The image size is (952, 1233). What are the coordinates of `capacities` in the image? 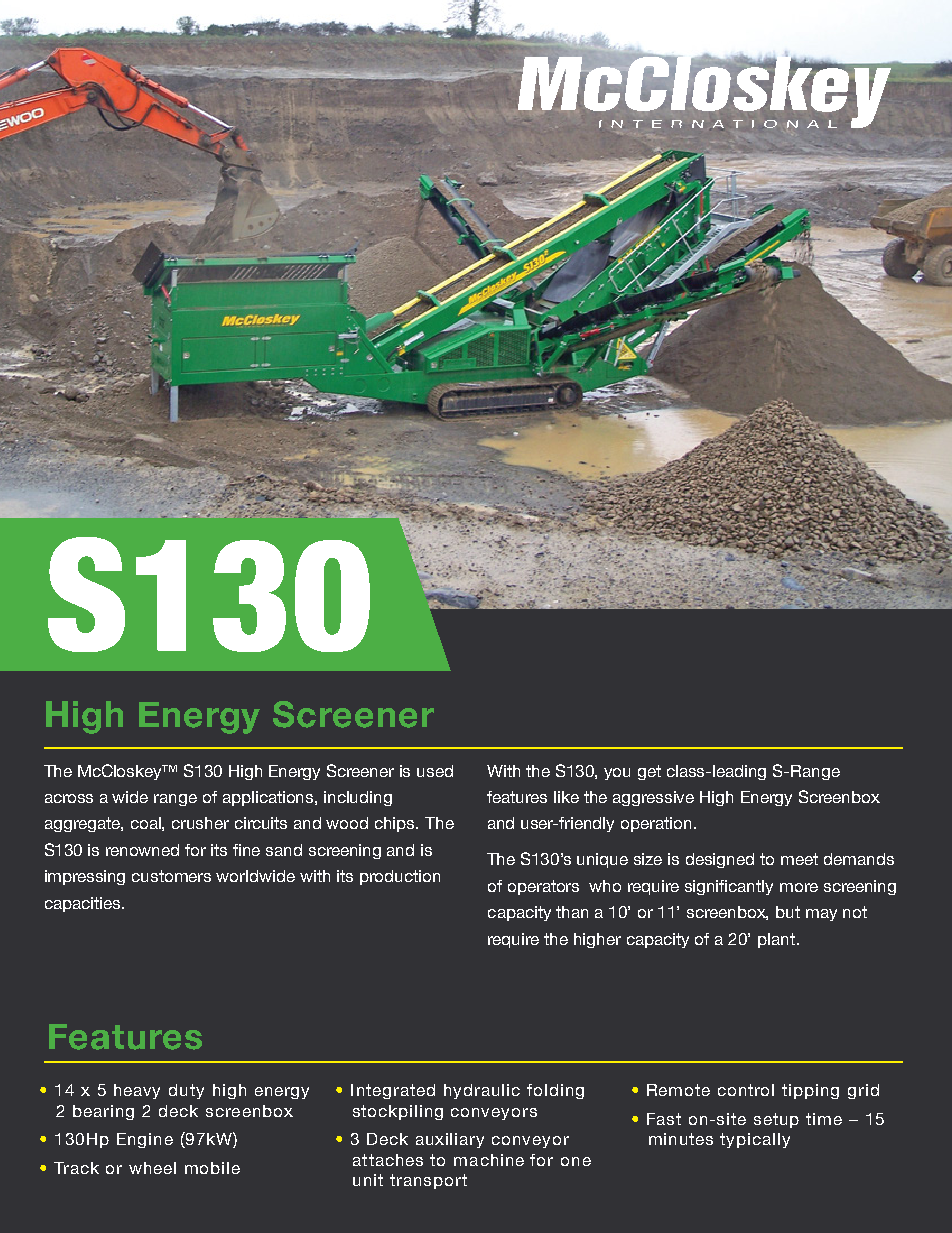 It's located at (84, 904).
